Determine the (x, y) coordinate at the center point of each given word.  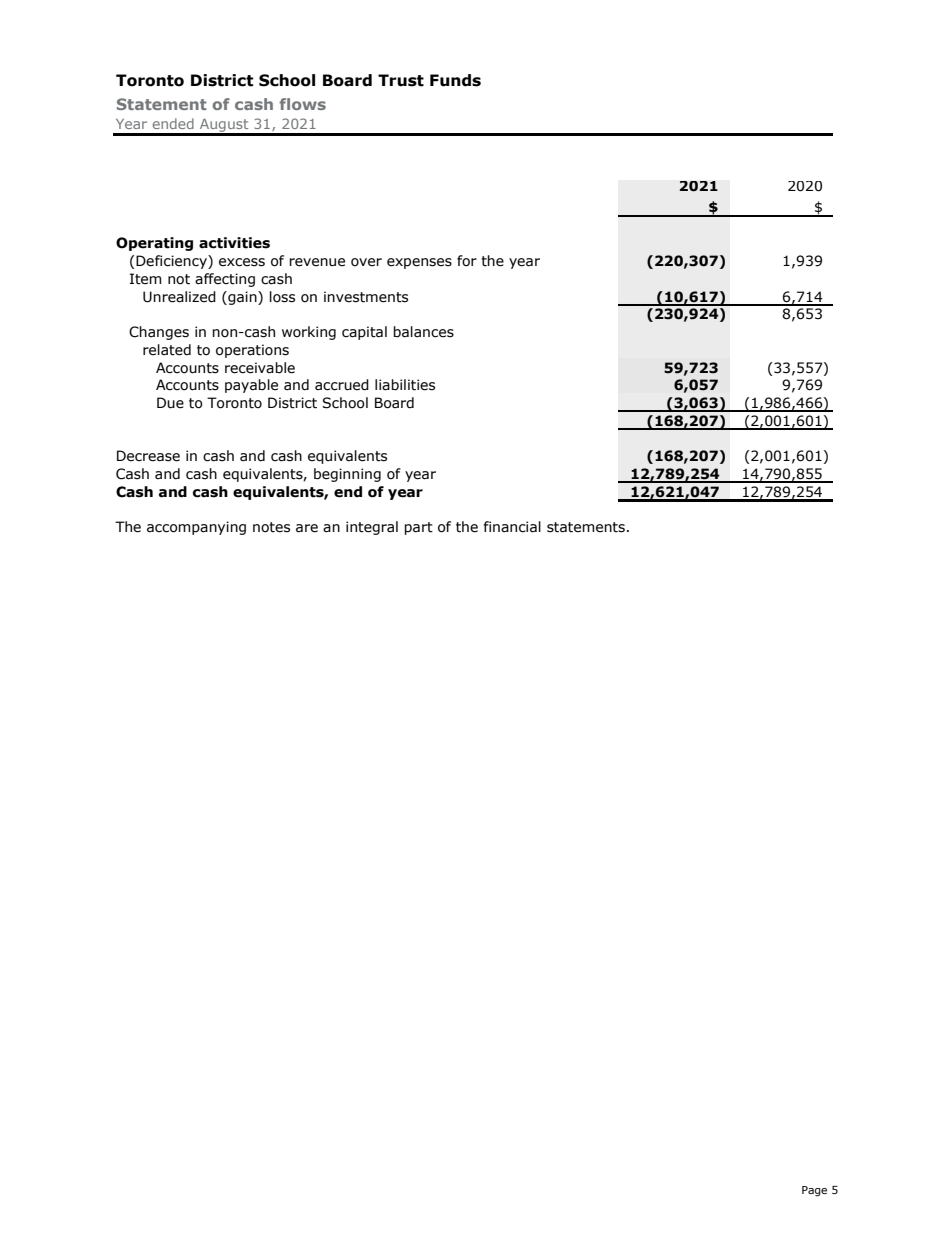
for (467, 261)
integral (372, 528)
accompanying (196, 528)
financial (512, 527)
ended (173, 123)
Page (814, 1191)
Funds (455, 80)
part (418, 528)
